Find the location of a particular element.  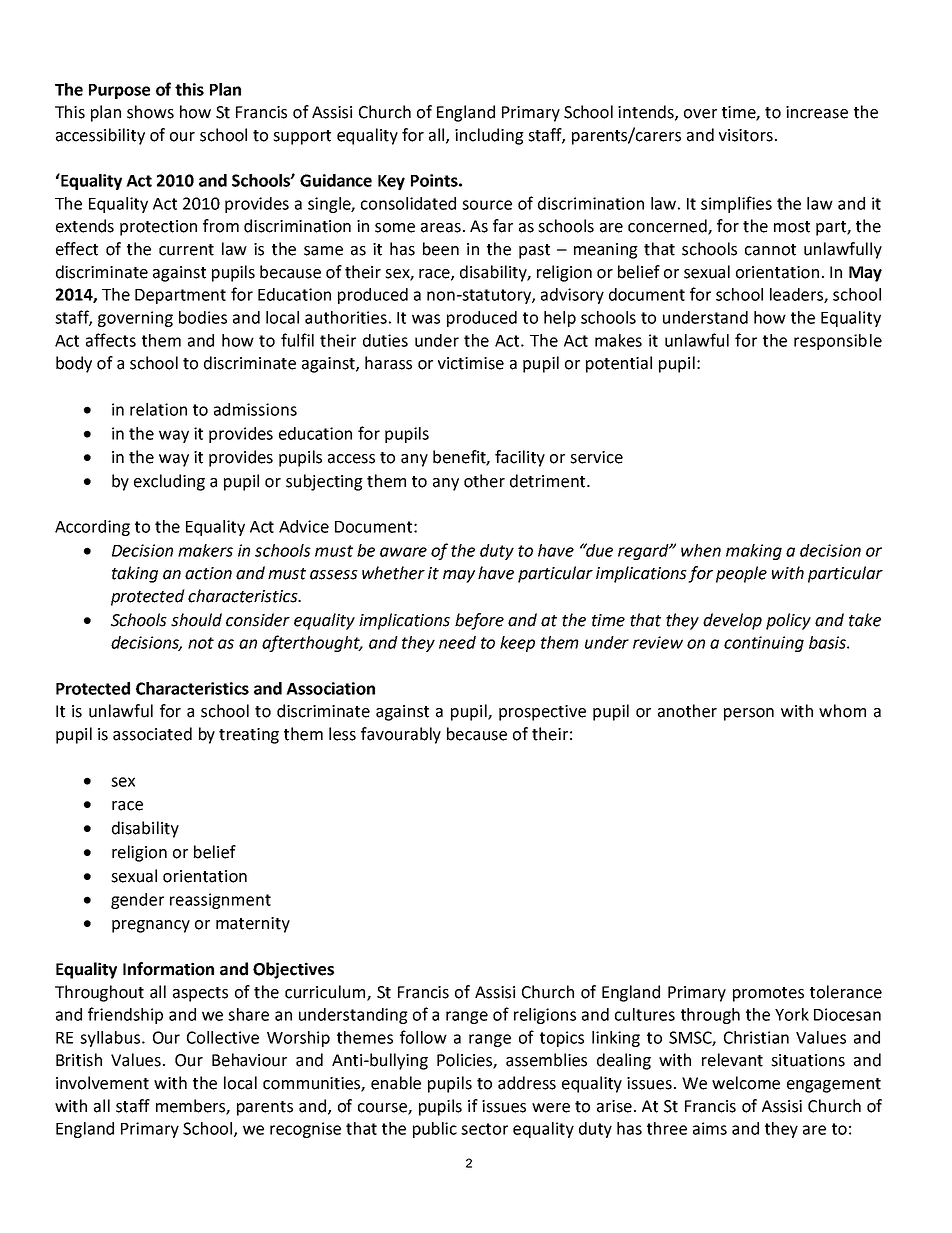

including is located at coordinates (489, 136).
